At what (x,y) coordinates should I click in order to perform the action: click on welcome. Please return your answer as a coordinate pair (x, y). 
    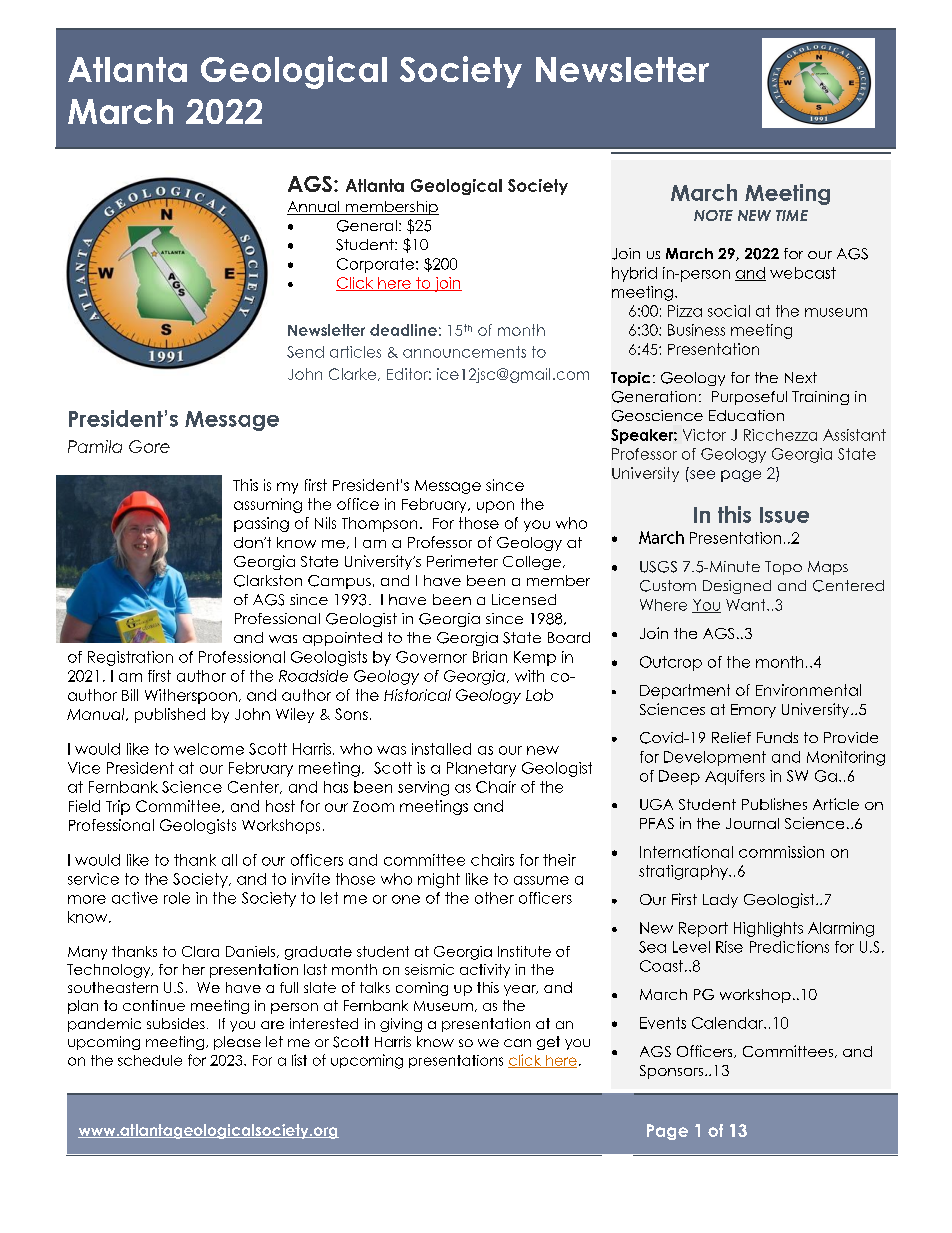
    Looking at the image, I should click on (209, 749).
